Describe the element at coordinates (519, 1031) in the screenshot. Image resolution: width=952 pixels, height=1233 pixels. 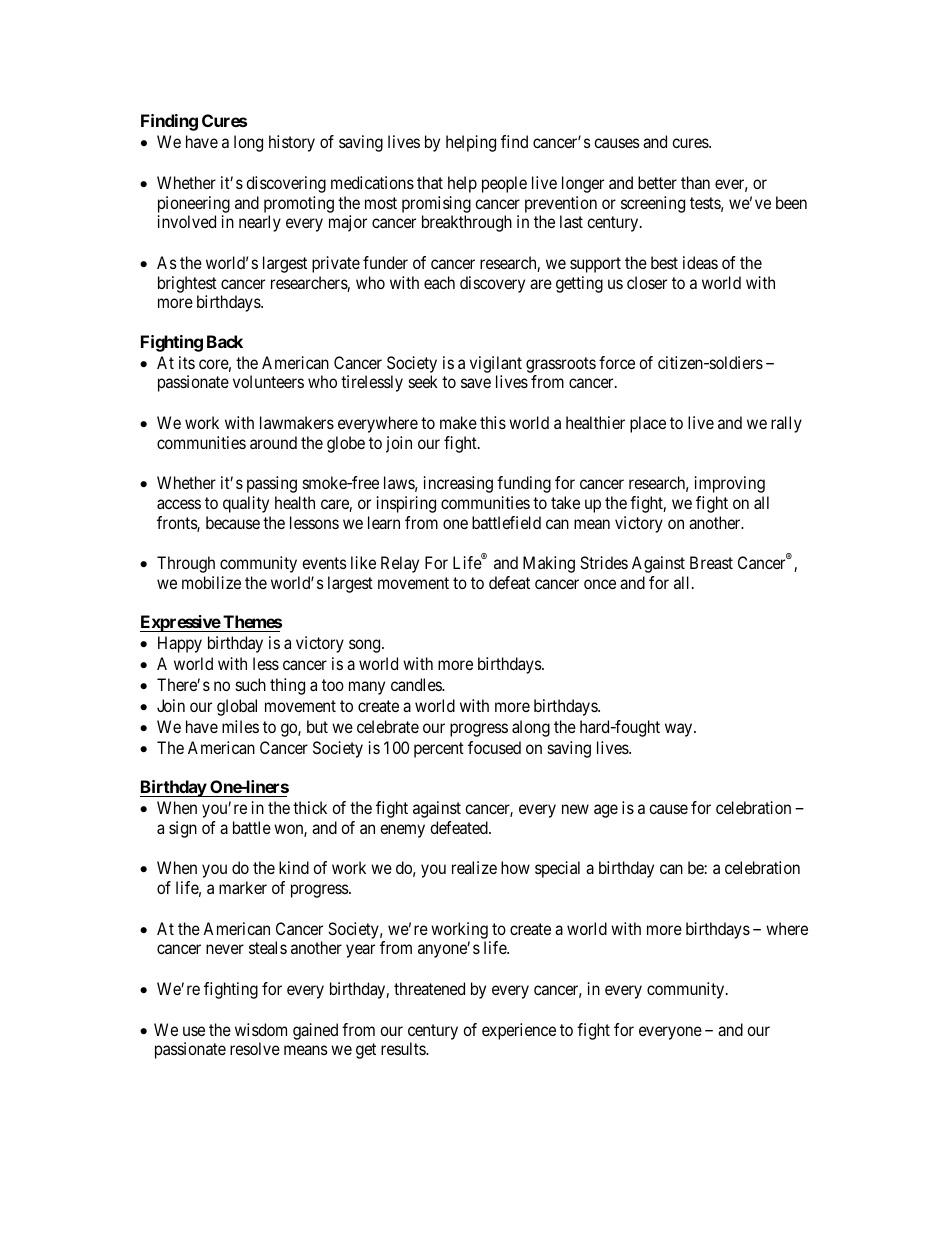
I see `experience` at that location.
